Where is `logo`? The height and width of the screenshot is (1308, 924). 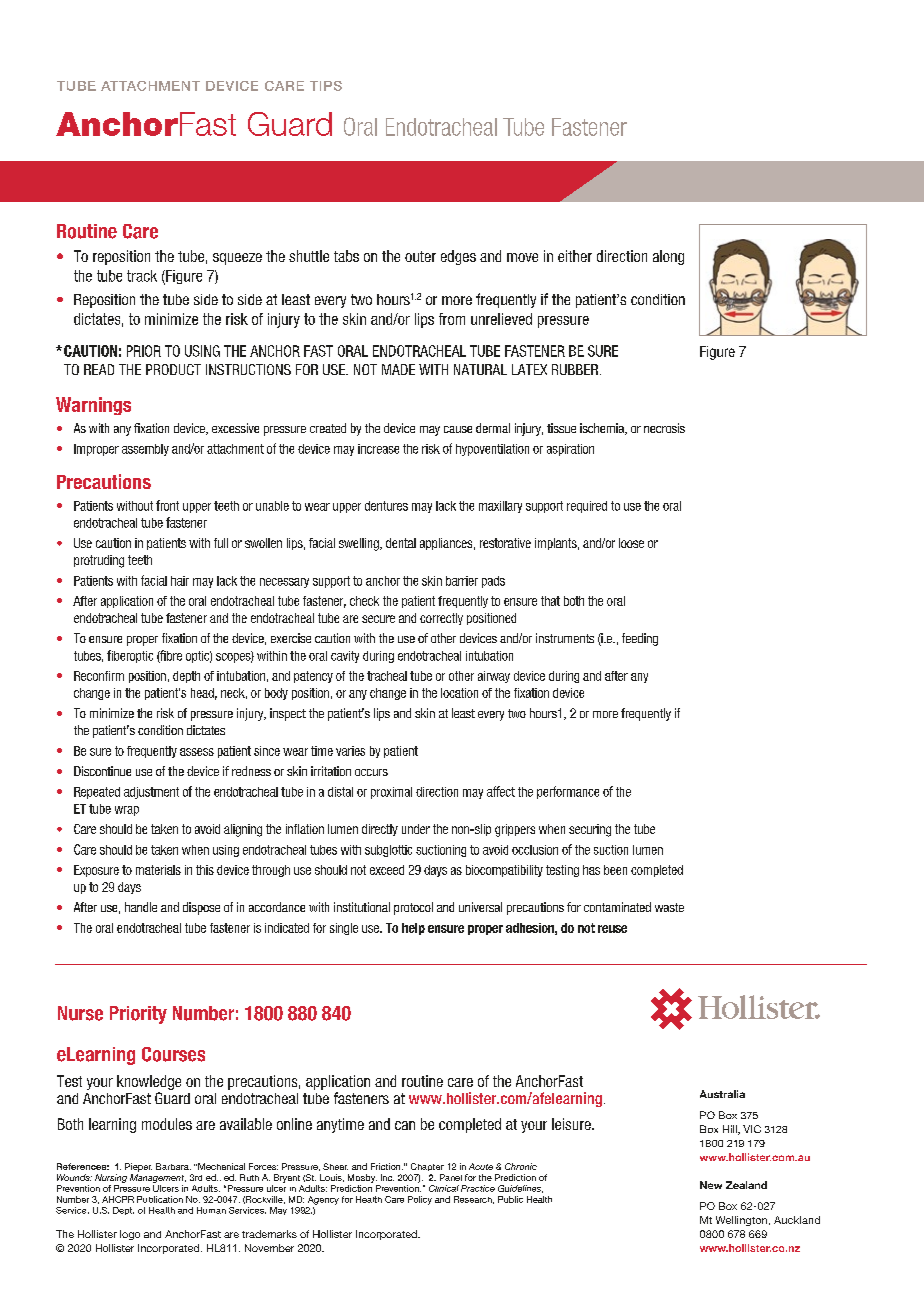 logo is located at coordinates (130, 1235).
